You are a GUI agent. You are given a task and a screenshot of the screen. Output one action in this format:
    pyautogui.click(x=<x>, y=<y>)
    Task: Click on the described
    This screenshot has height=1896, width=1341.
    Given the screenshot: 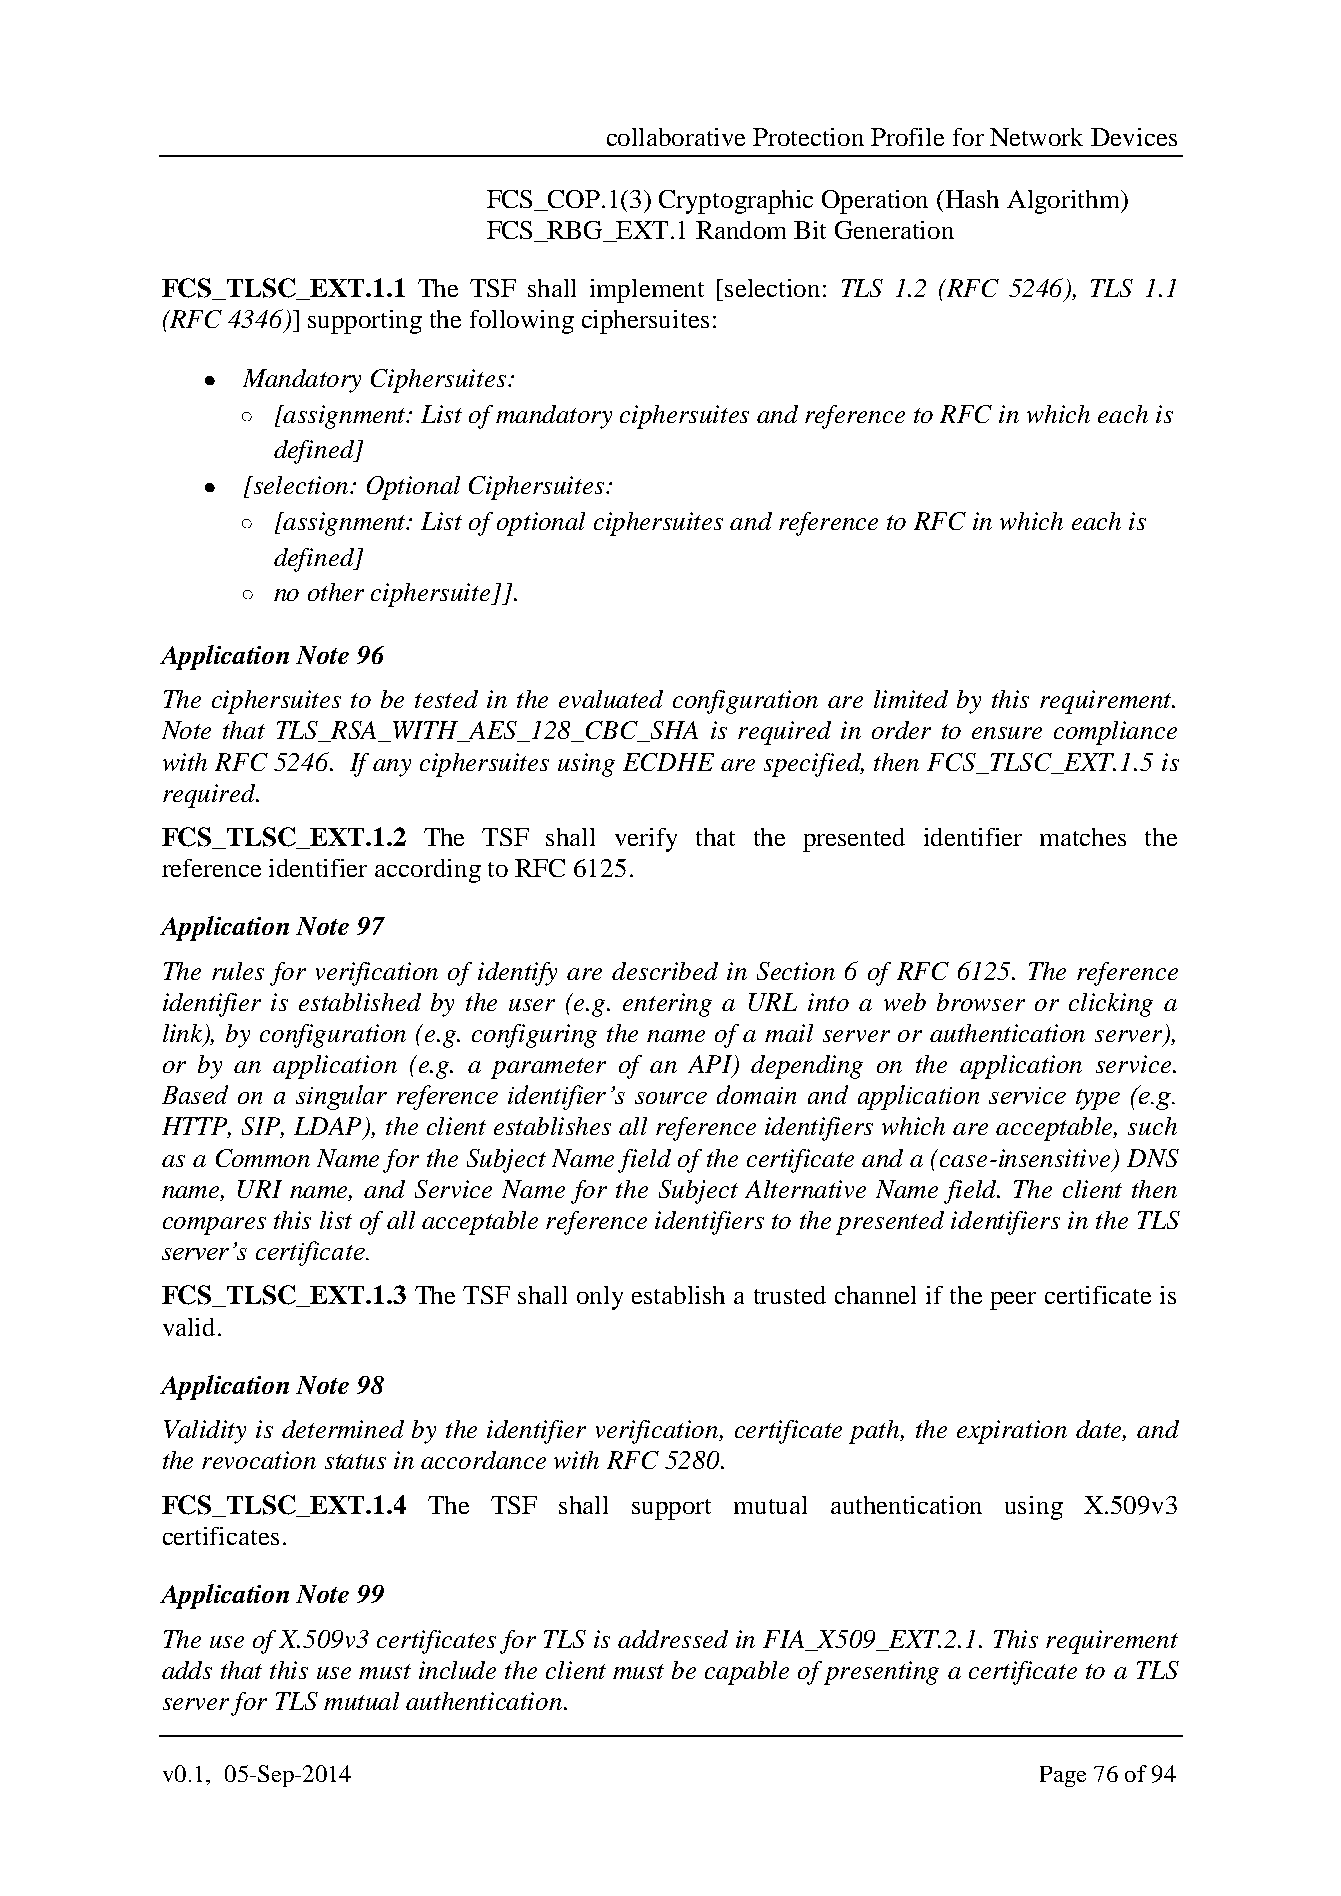 What is the action you would take?
    pyautogui.click(x=665, y=971)
